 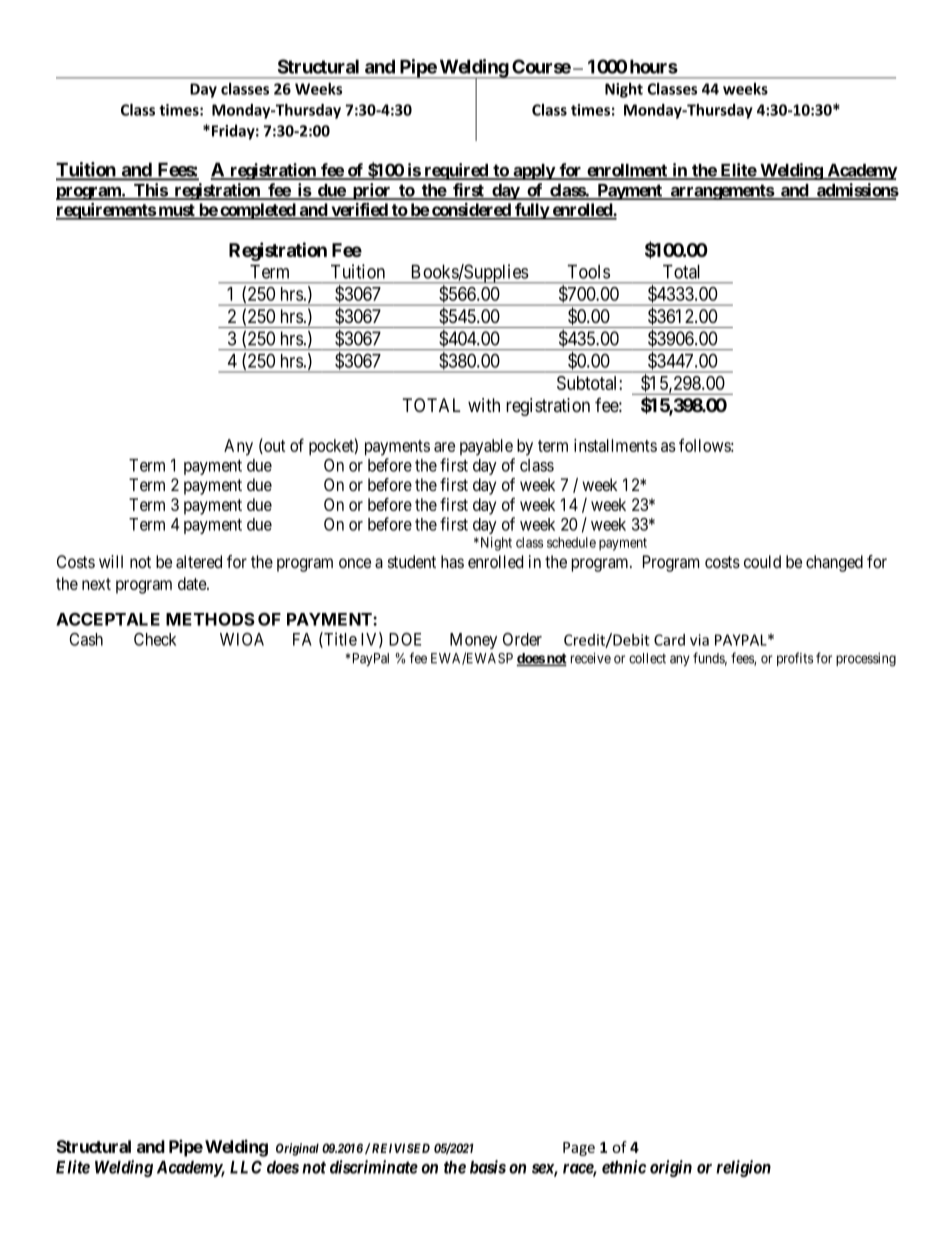 What do you see at coordinates (627, 171) in the screenshot?
I see `enrollment` at bounding box center [627, 171].
